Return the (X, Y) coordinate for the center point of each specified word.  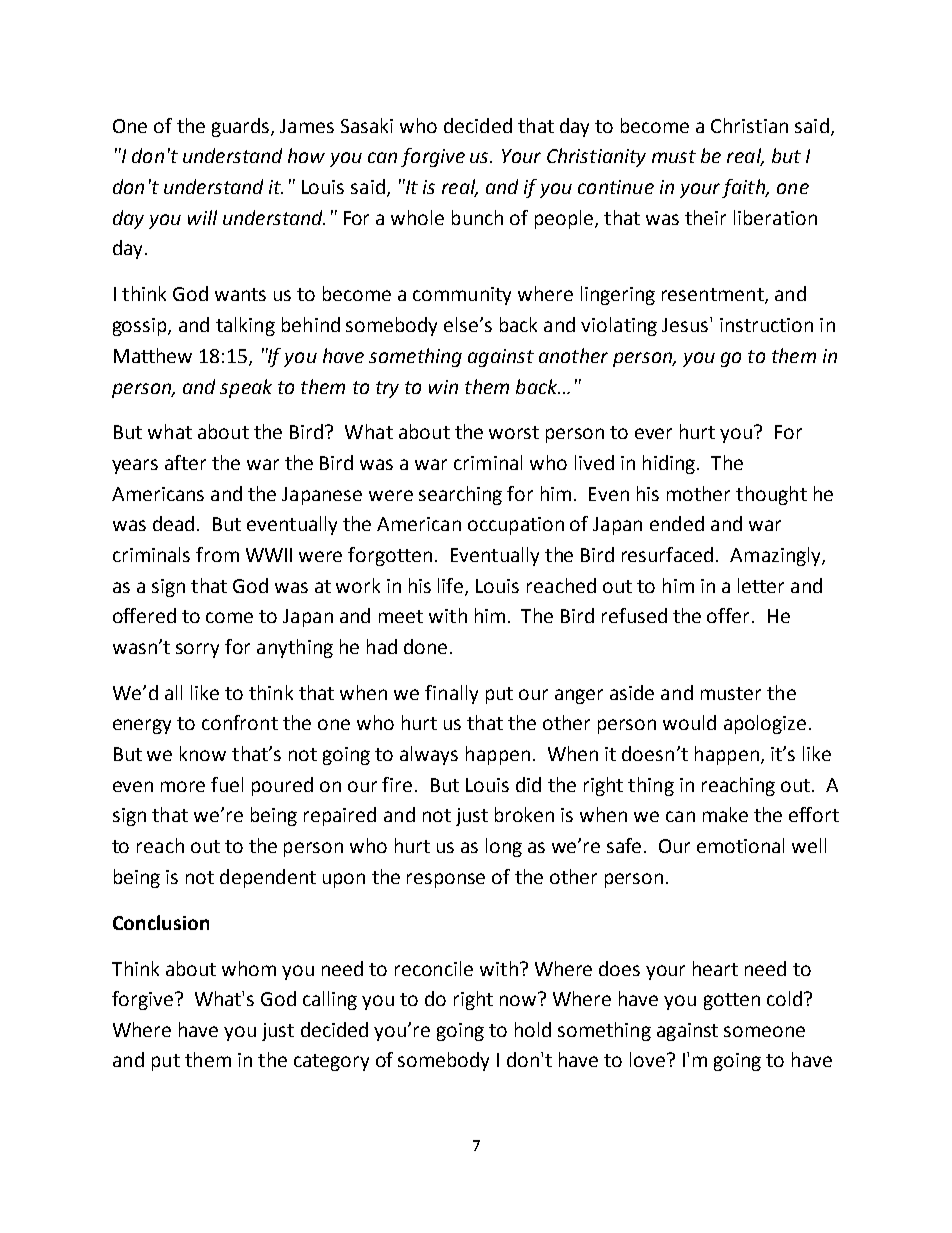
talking (245, 326)
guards (242, 127)
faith (744, 188)
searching (460, 495)
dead (173, 523)
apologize (765, 724)
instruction (766, 325)
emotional (740, 845)
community (462, 296)
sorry (197, 650)
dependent (268, 878)
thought (771, 495)
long (504, 847)
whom (249, 968)
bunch (477, 217)
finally (451, 694)
